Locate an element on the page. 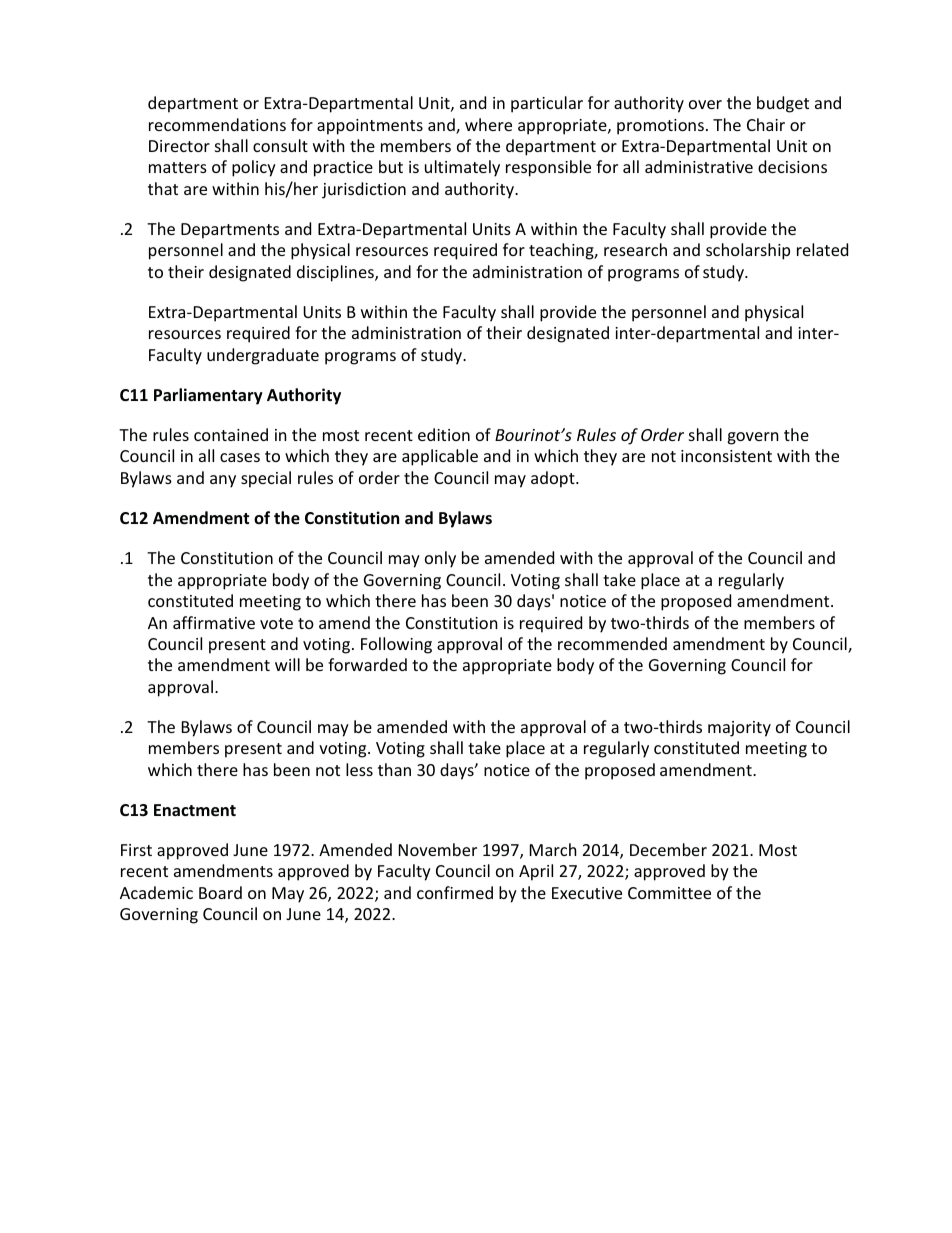  Chair is located at coordinates (766, 124).
